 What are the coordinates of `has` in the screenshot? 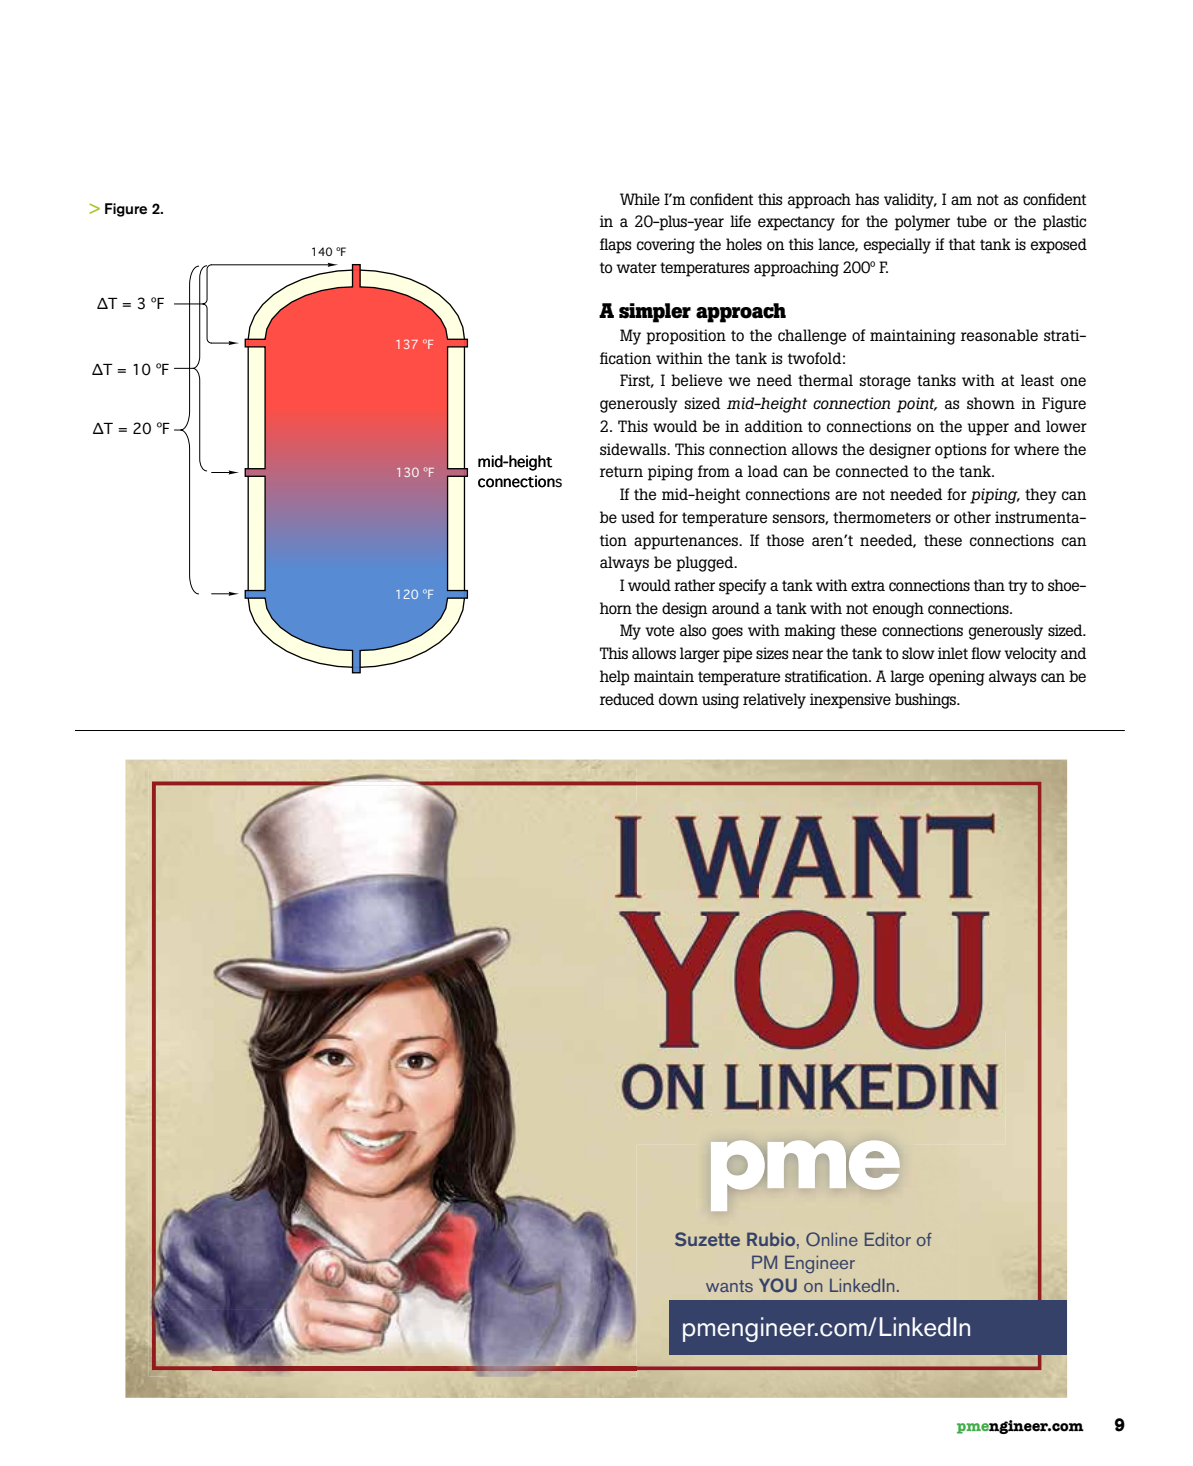 It's located at (867, 199).
